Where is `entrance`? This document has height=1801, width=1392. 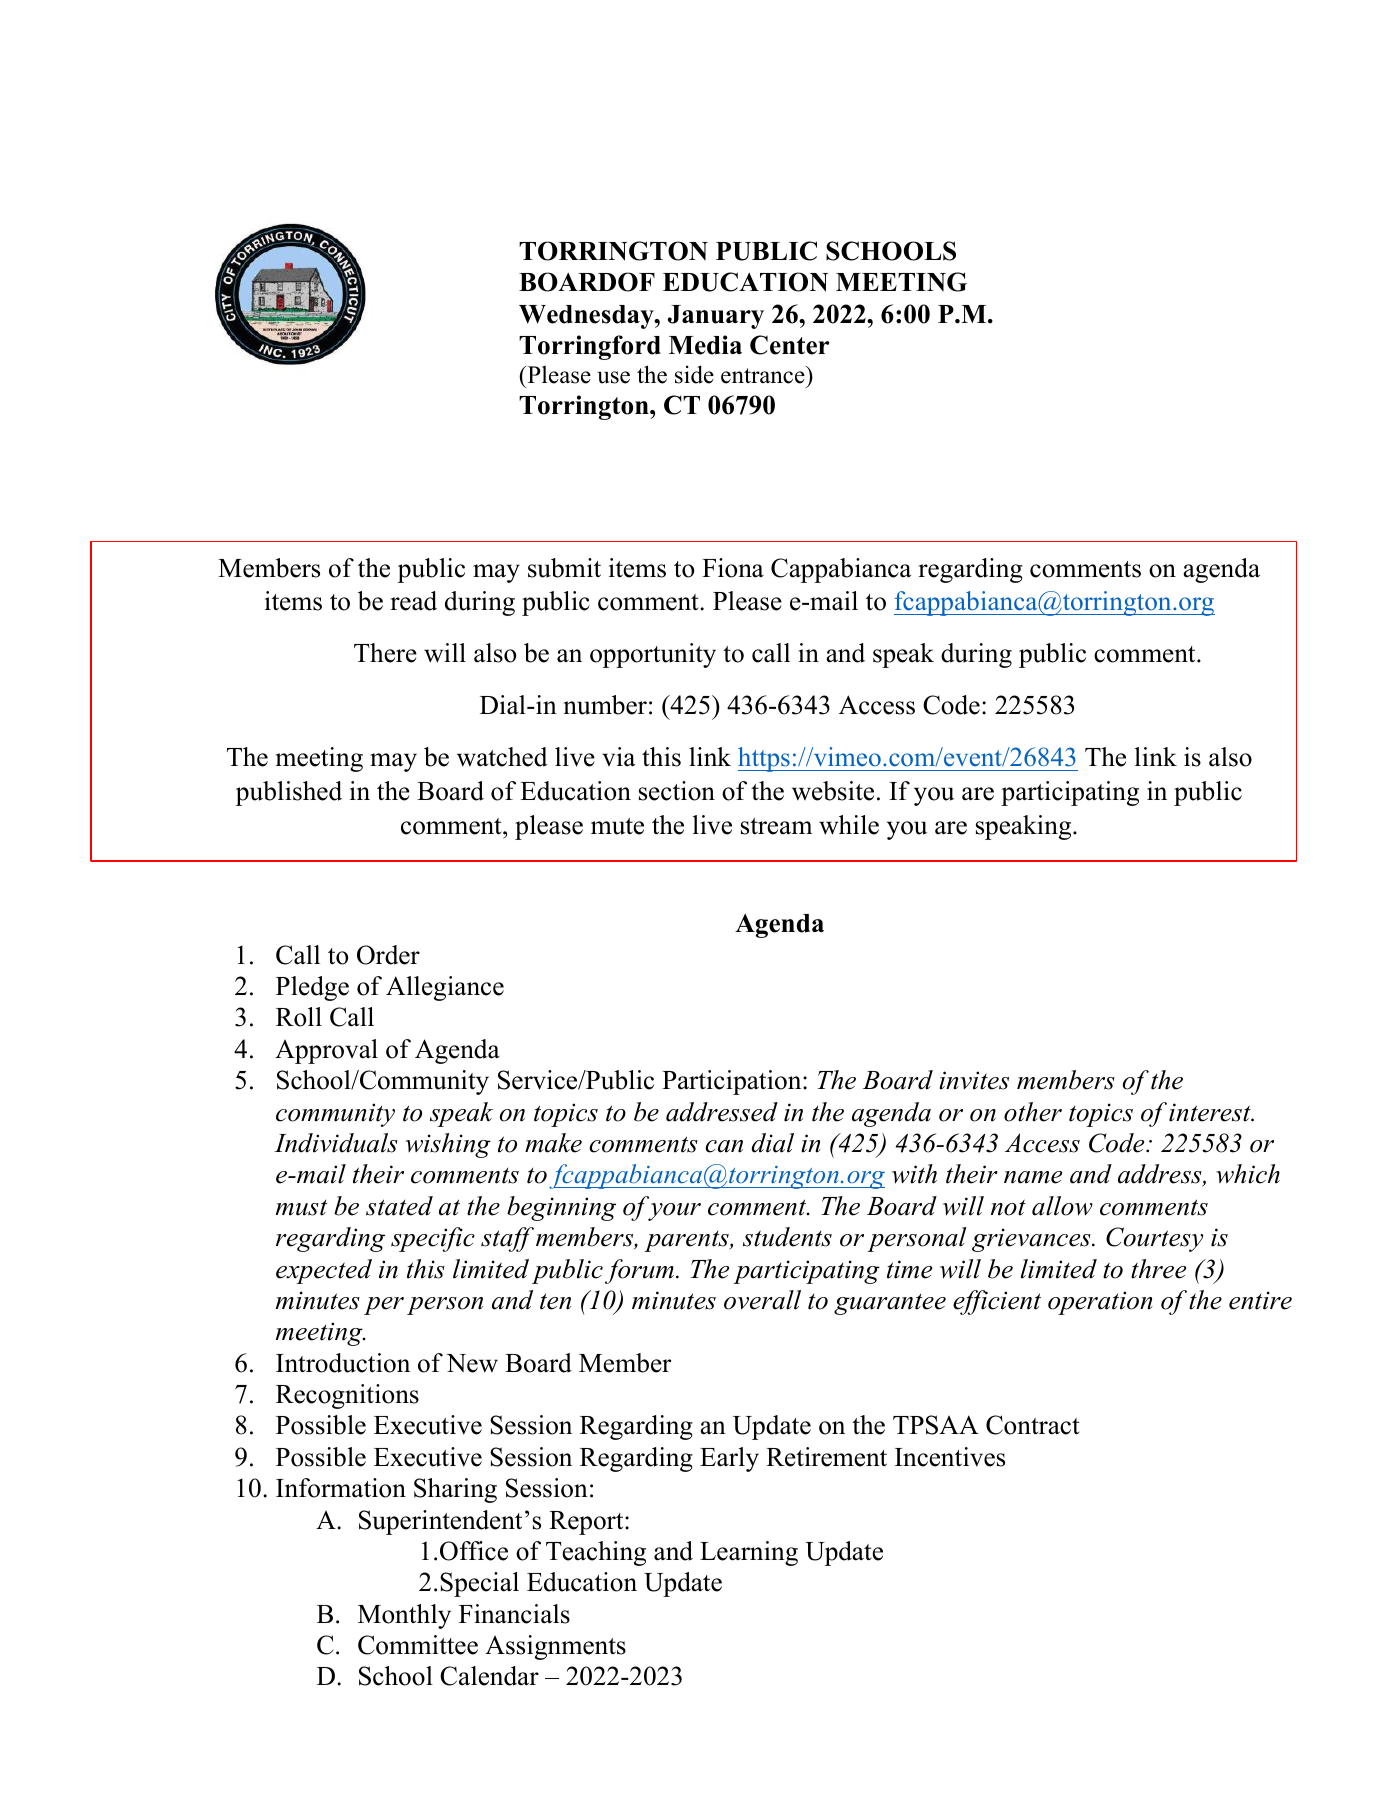 entrance is located at coordinates (763, 376).
